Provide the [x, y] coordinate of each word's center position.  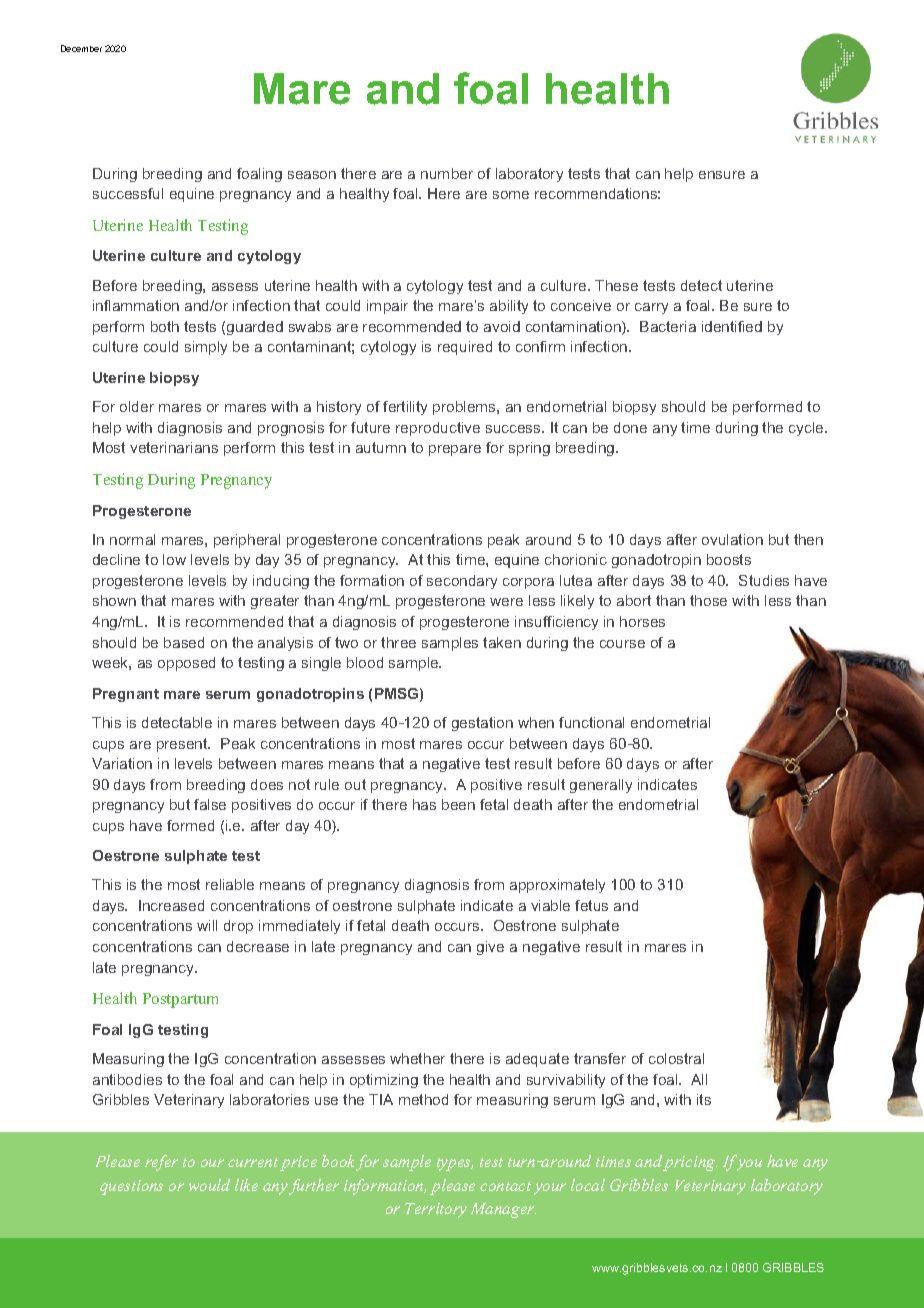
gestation [482, 724]
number [447, 173]
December [81, 48]
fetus [591, 905]
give [490, 948]
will [207, 925]
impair [387, 307]
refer [161, 1163]
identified [732, 326]
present [183, 745]
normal [132, 539]
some [511, 195]
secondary [462, 582]
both [165, 326]
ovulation [732, 539]
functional [591, 722]
